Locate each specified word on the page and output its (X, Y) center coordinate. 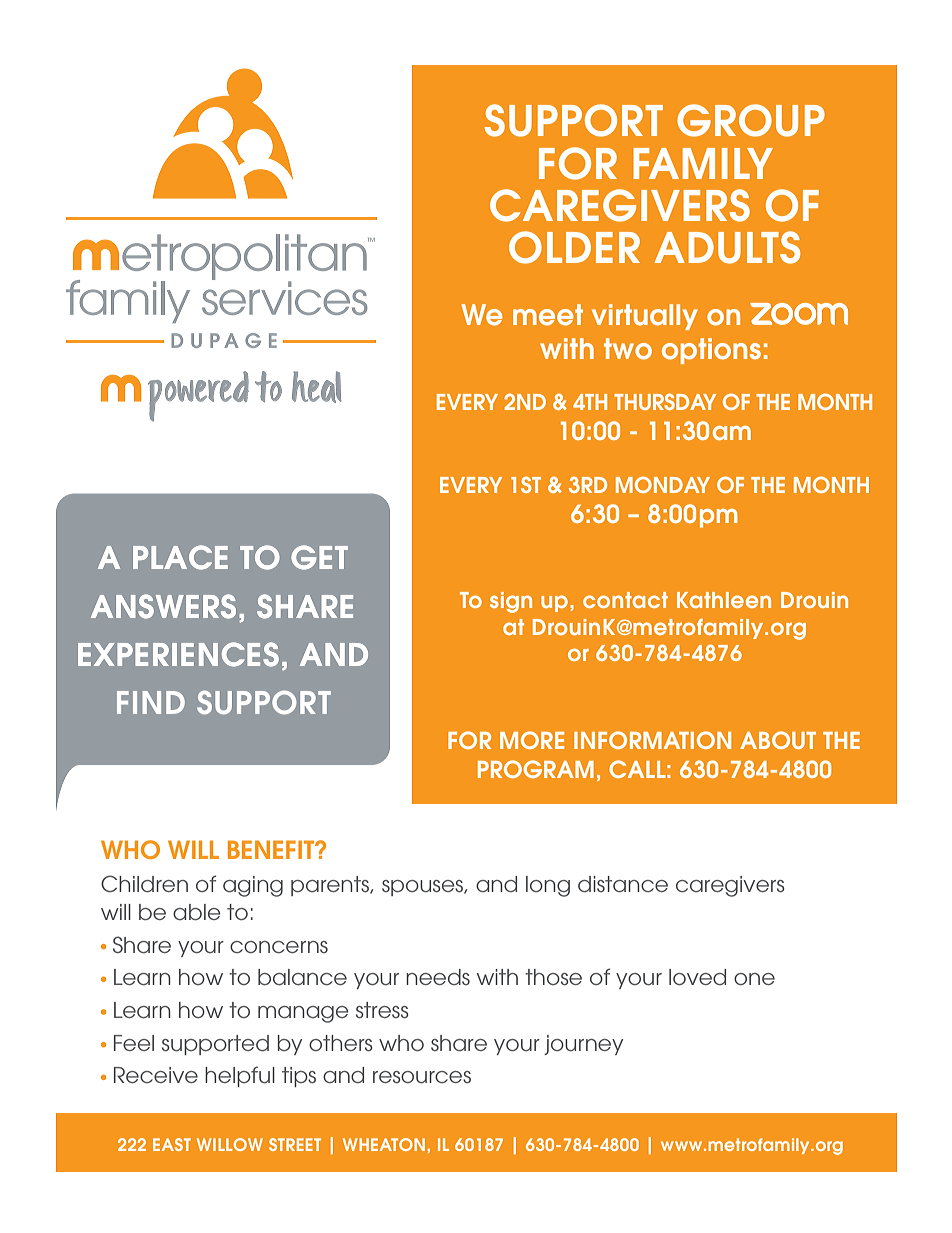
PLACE (180, 557)
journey (583, 1045)
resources (422, 1077)
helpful (240, 1076)
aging (253, 886)
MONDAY (663, 484)
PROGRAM (536, 769)
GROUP (751, 120)
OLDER (574, 247)
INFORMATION (652, 740)
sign (511, 602)
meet (548, 315)
